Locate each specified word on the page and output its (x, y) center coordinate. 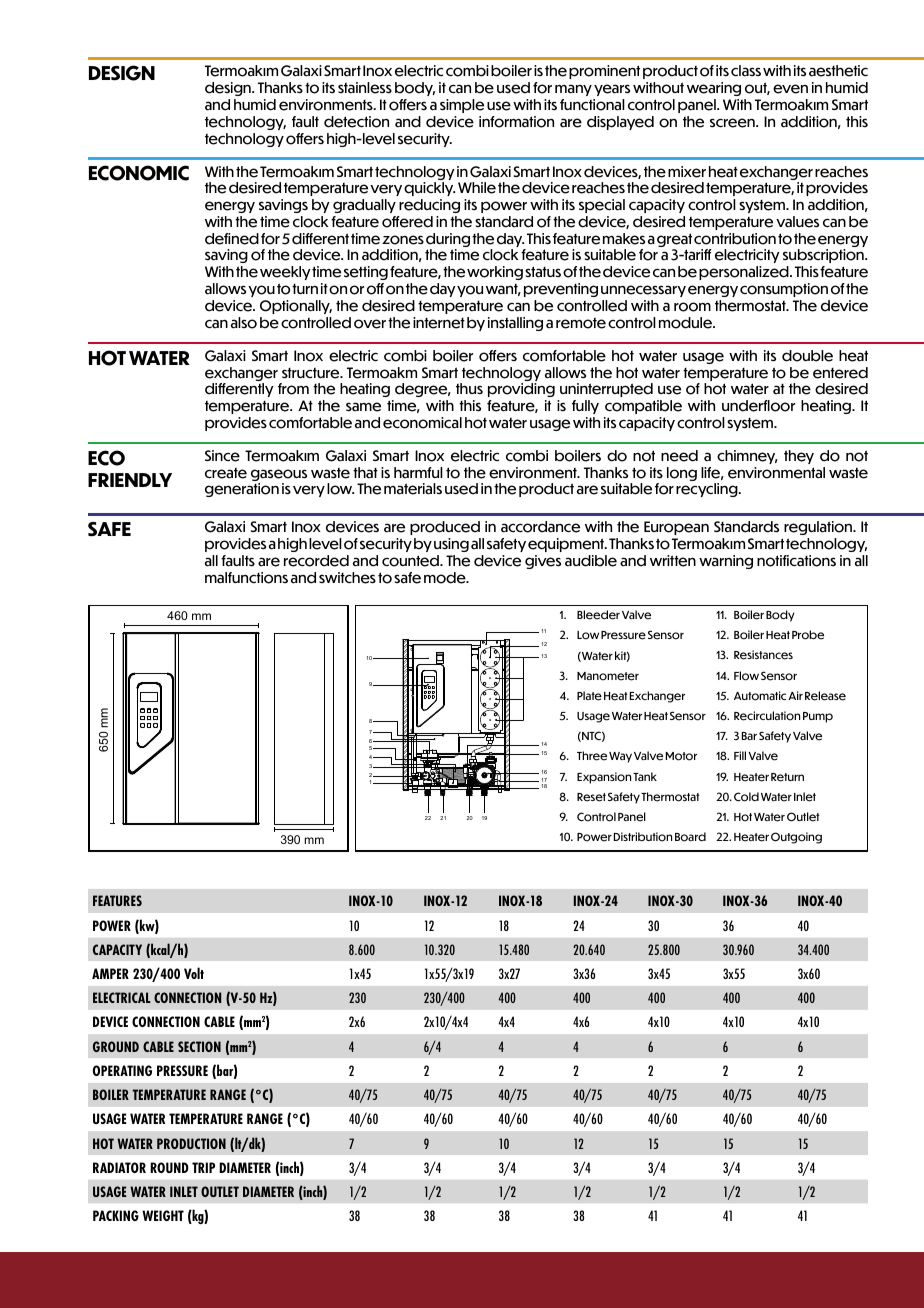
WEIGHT (163, 1215)
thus (469, 388)
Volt (194, 973)
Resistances (763, 655)
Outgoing (796, 838)
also (244, 323)
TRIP (203, 1167)
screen (733, 123)
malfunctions (246, 578)
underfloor (758, 406)
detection (356, 122)
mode (446, 578)
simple (462, 106)
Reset (591, 797)
